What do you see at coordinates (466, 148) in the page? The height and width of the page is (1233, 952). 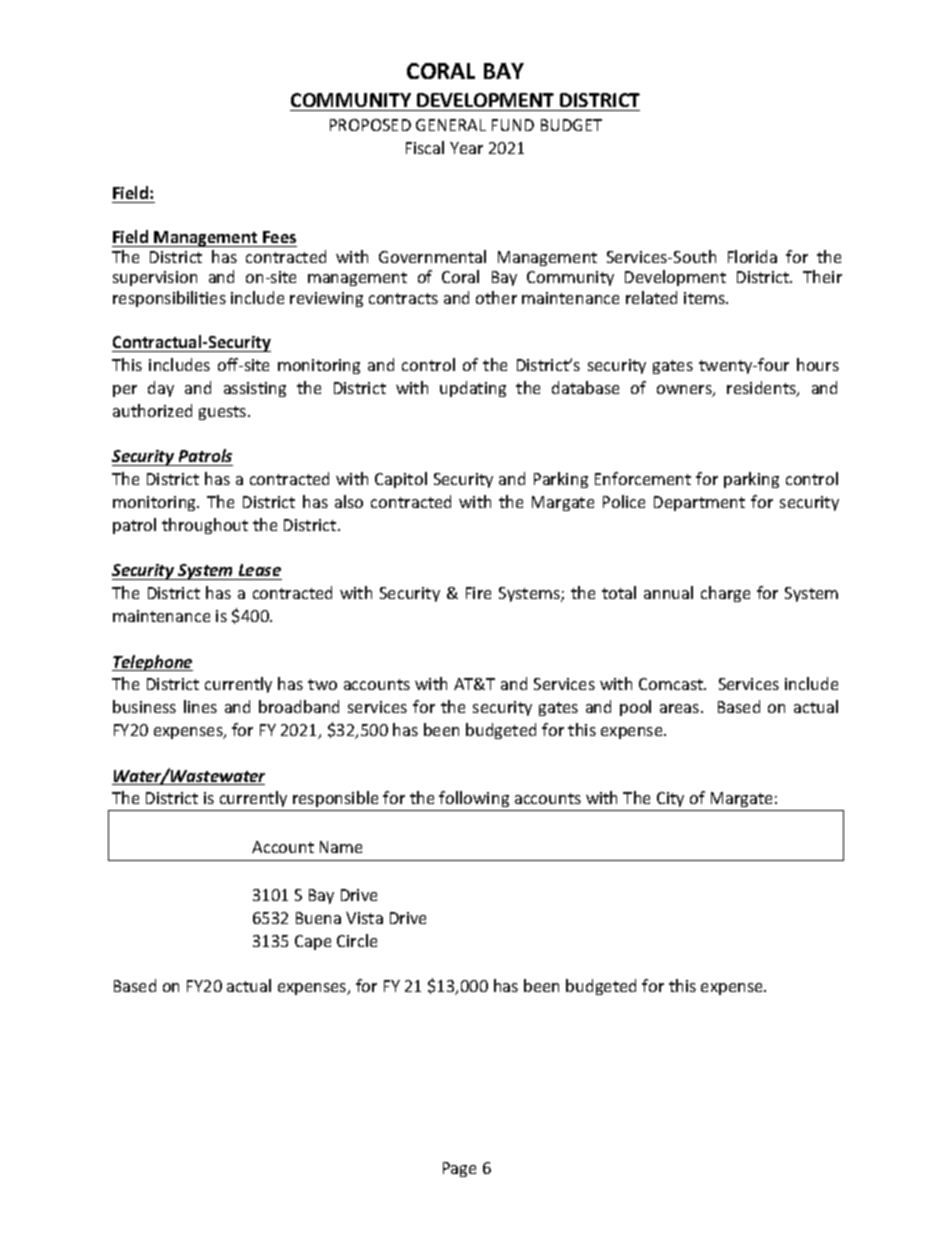 I see `Year` at bounding box center [466, 148].
